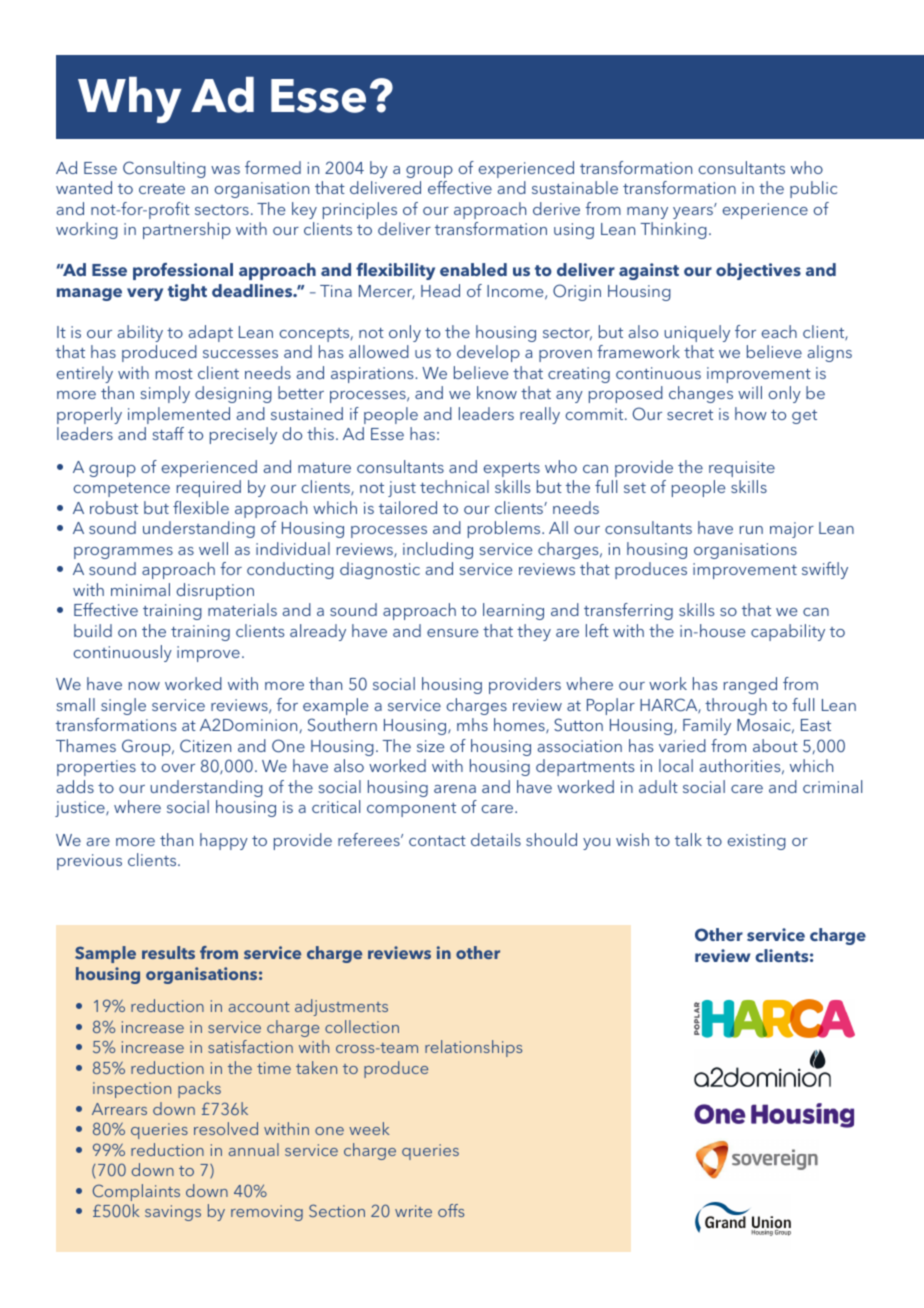  What do you see at coordinates (452, 633) in the image?
I see `ensure` at bounding box center [452, 633].
